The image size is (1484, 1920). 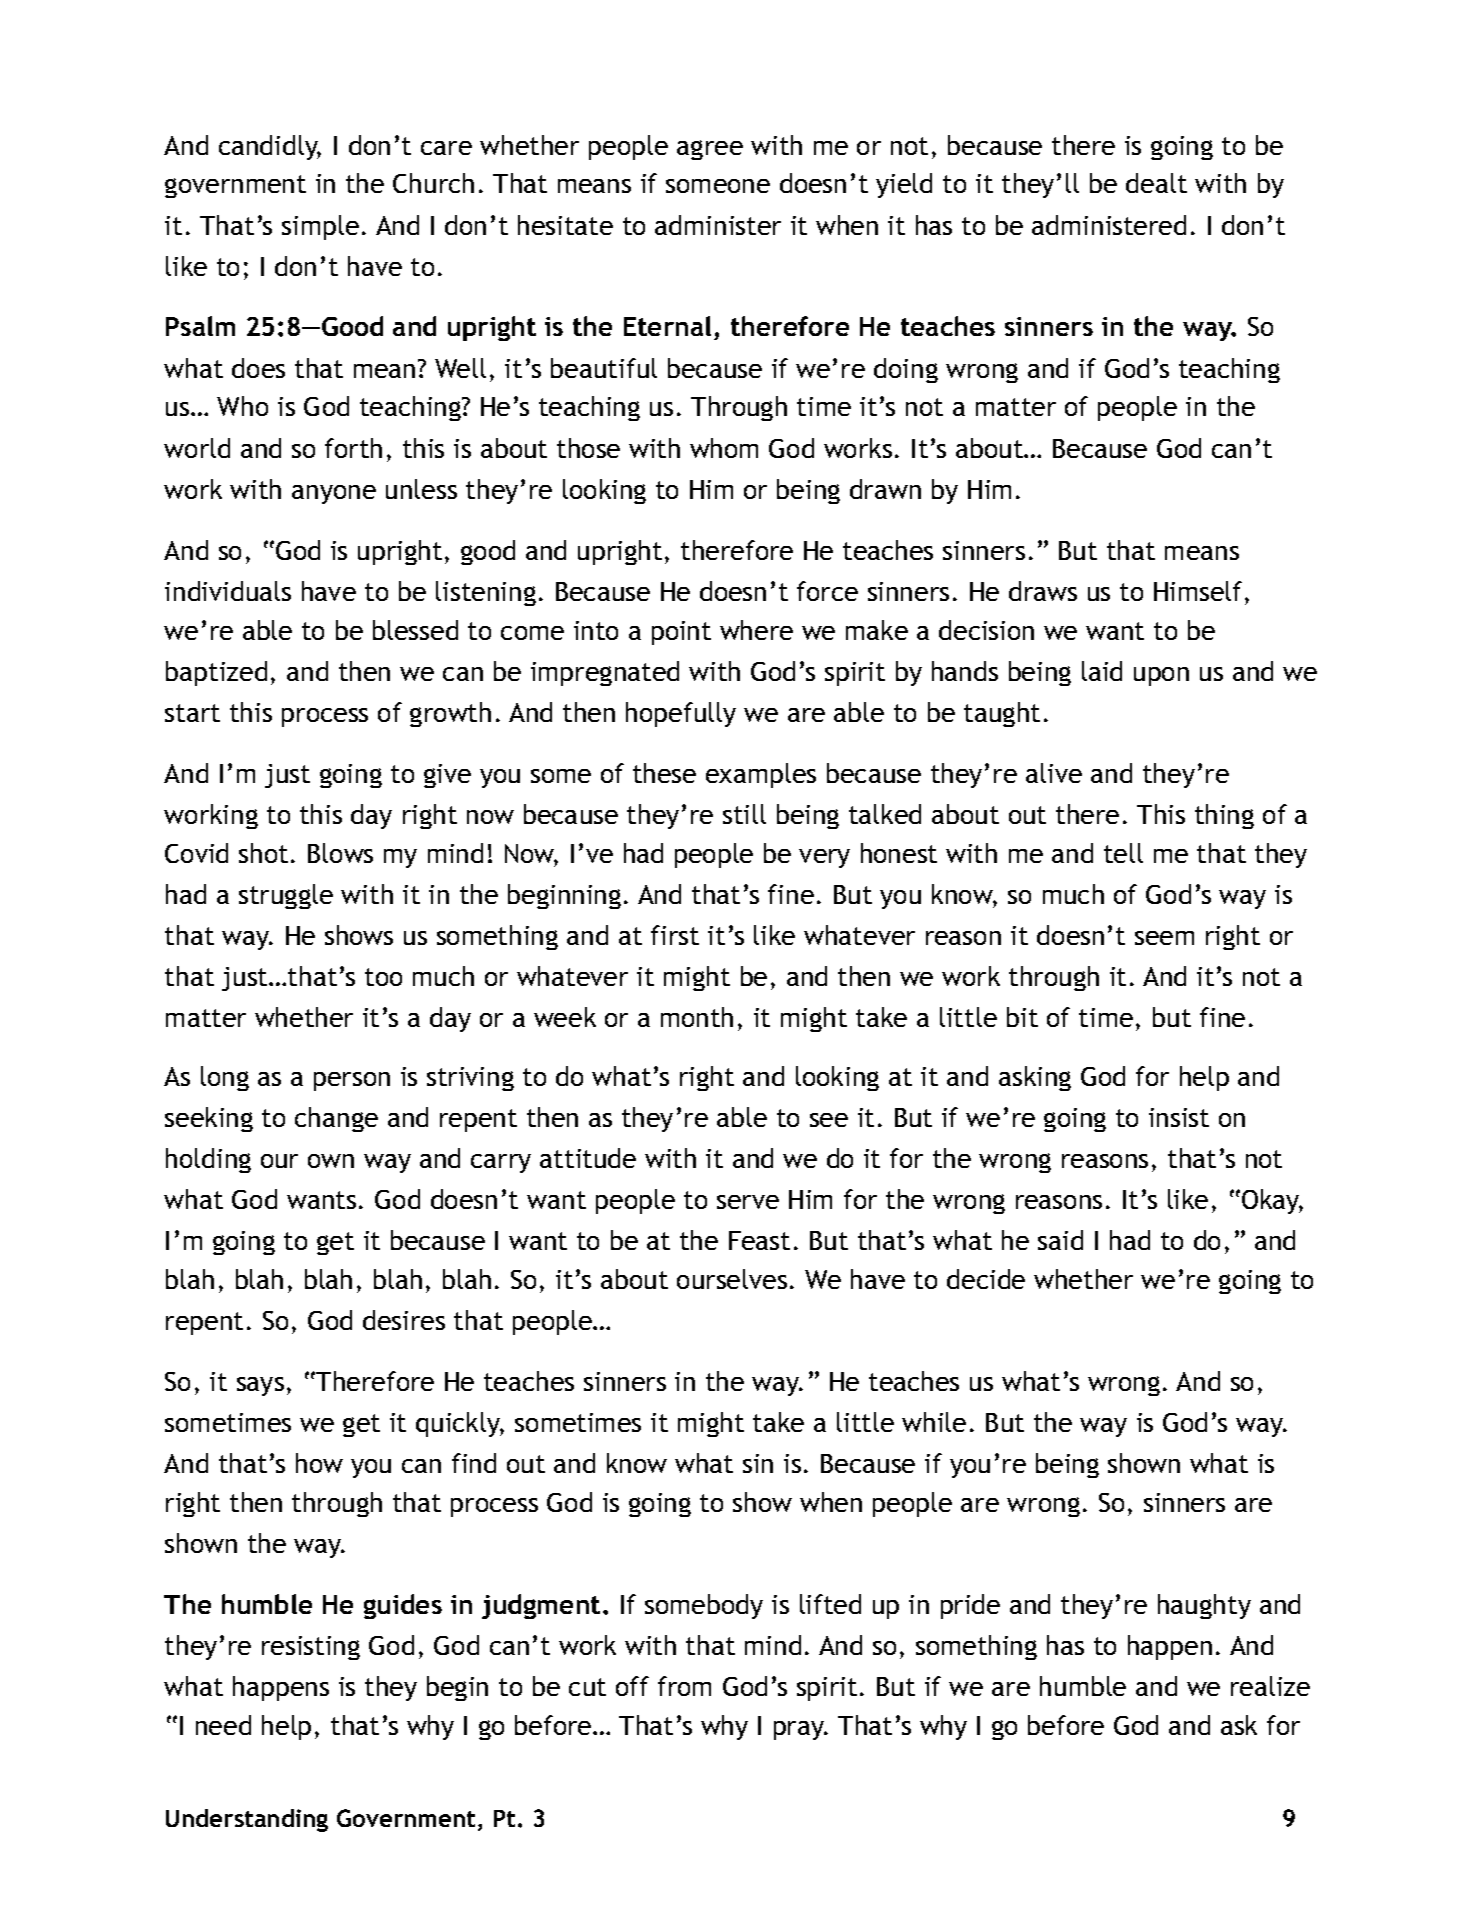 What do you see at coordinates (320, 227) in the screenshot?
I see `simple` at bounding box center [320, 227].
